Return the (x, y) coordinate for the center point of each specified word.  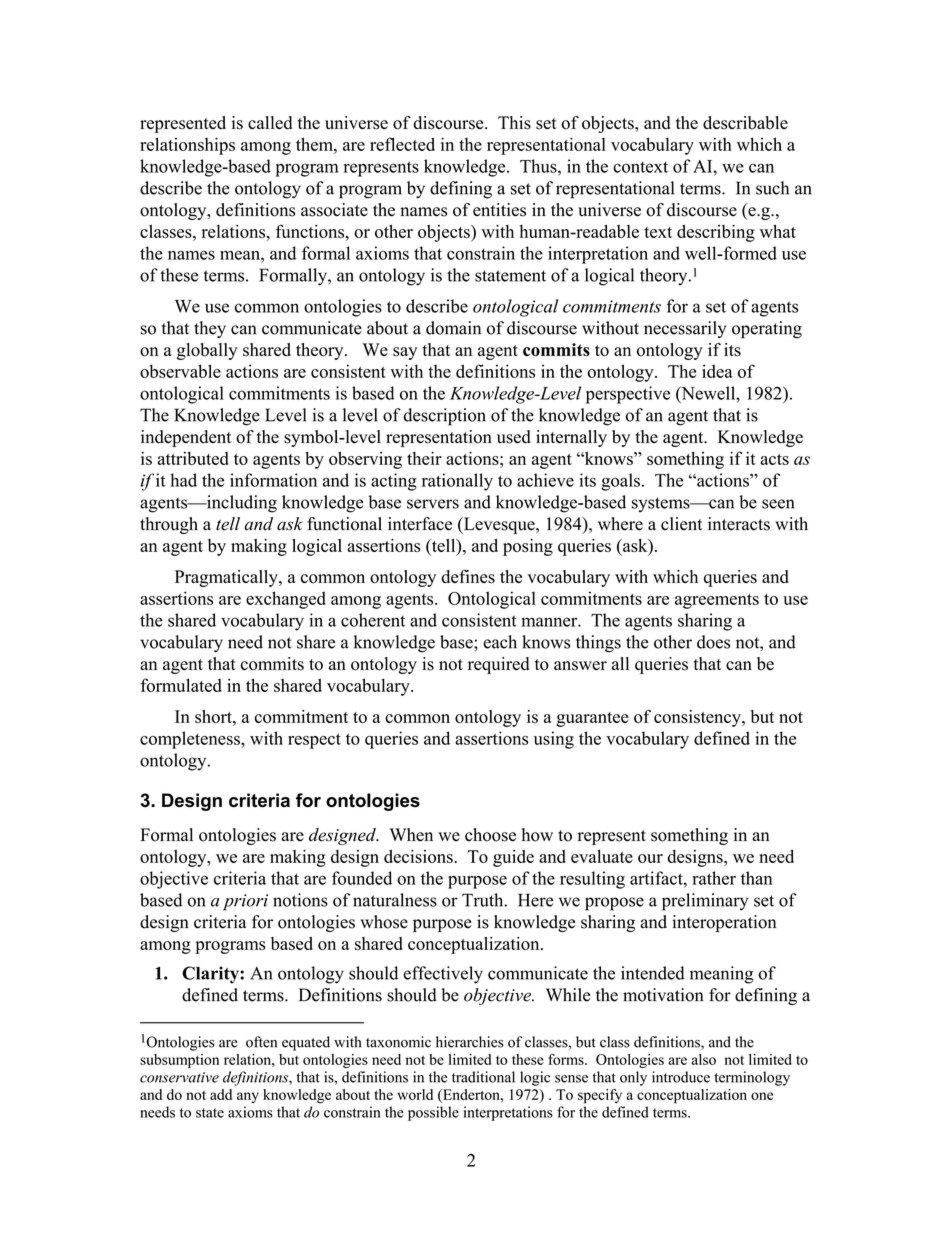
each (500, 642)
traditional (483, 1077)
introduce (681, 1077)
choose (490, 835)
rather (714, 878)
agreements (717, 601)
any (248, 1097)
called (270, 123)
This (514, 123)
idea (717, 371)
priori (245, 902)
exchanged (286, 600)
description (444, 417)
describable (745, 123)
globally (207, 351)
